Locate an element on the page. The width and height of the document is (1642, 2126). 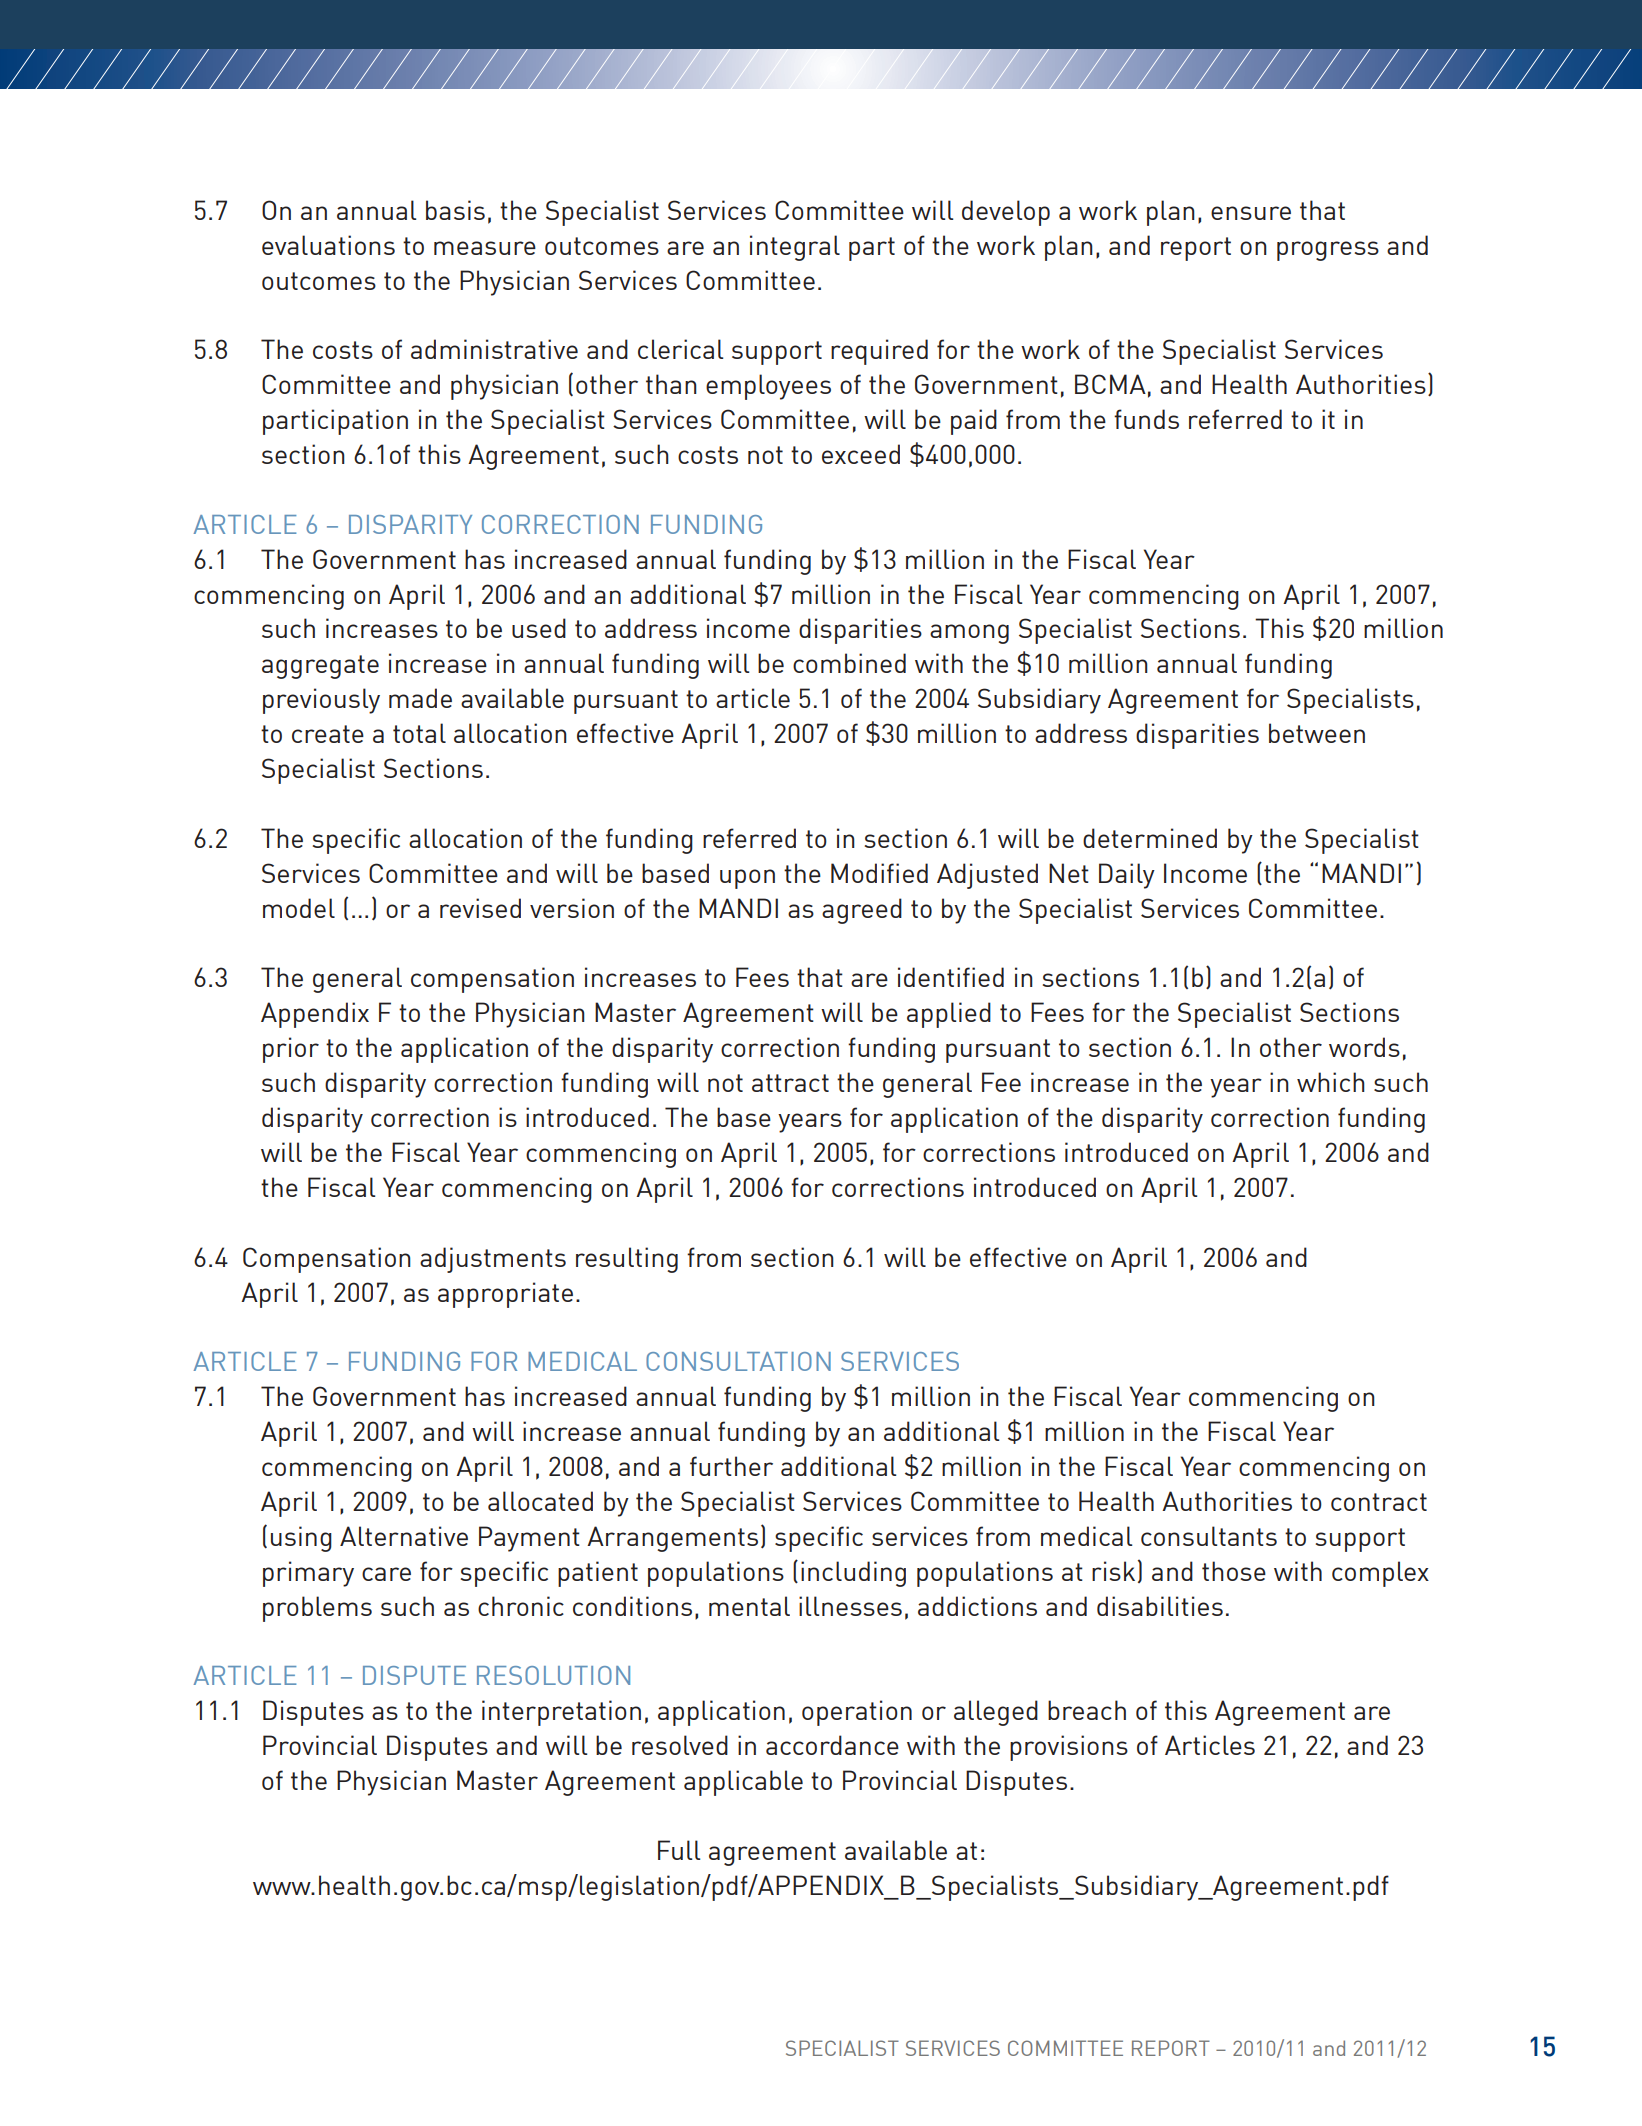
interpretation is located at coordinates (561, 1713).
